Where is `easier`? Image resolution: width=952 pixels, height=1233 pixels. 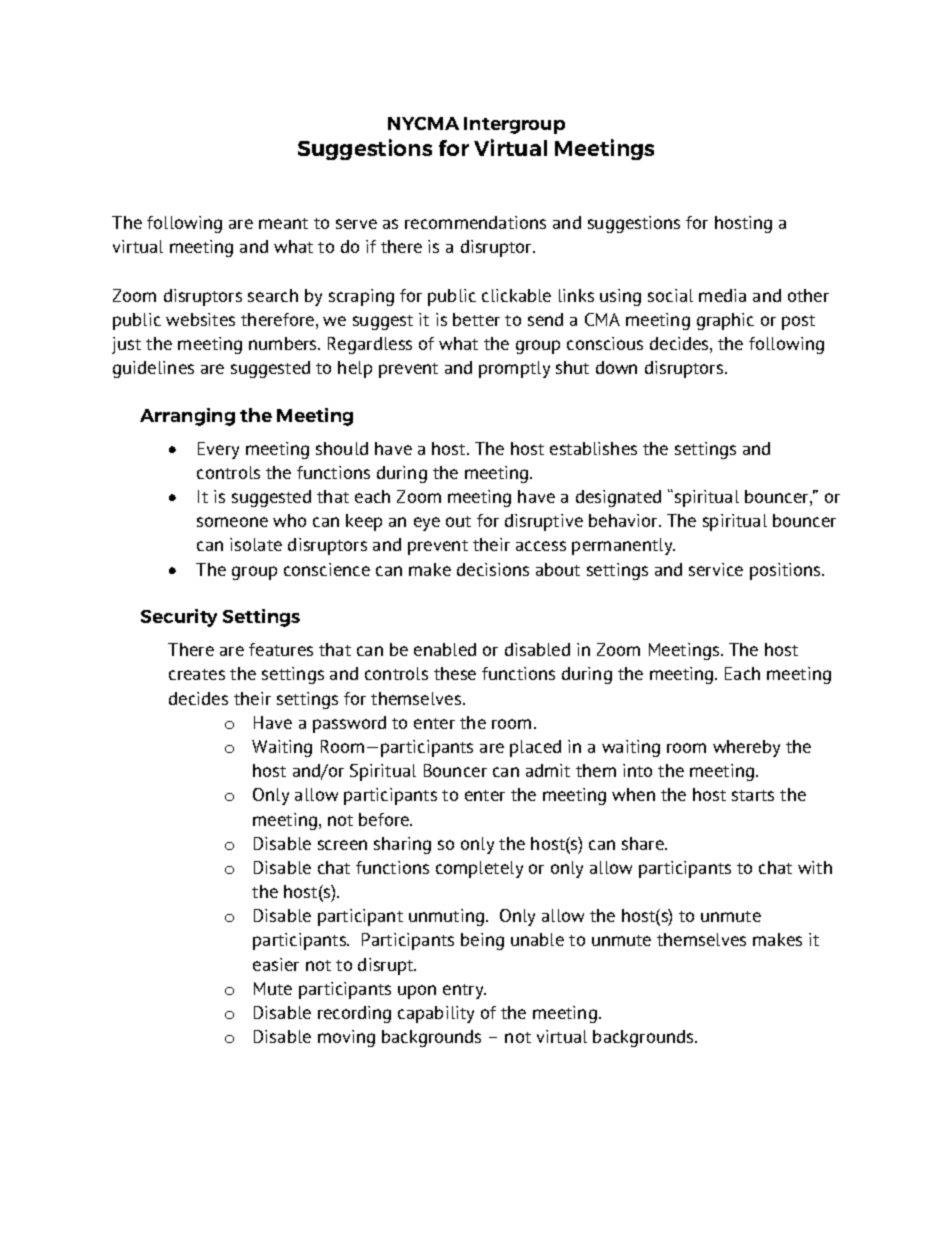 easier is located at coordinates (276, 964).
